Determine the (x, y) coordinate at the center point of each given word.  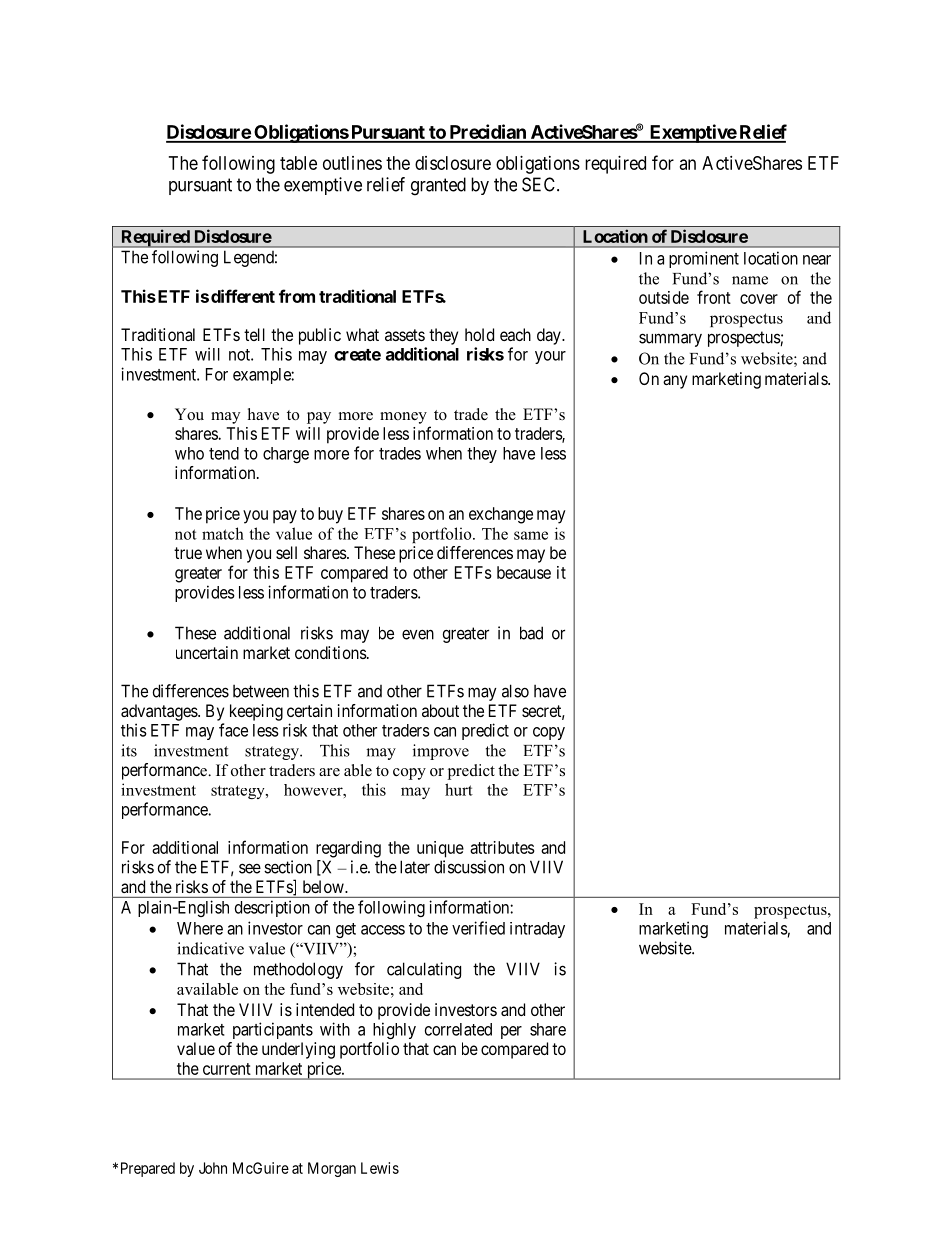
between (261, 691)
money (403, 418)
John (213, 1168)
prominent (704, 259)
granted (438, 186)
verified (478, 928)
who (189, 453)
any (675, 382)
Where (200, 928)
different (243, 296)
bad (531, 633)
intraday (537, 930)
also (515, 691)
